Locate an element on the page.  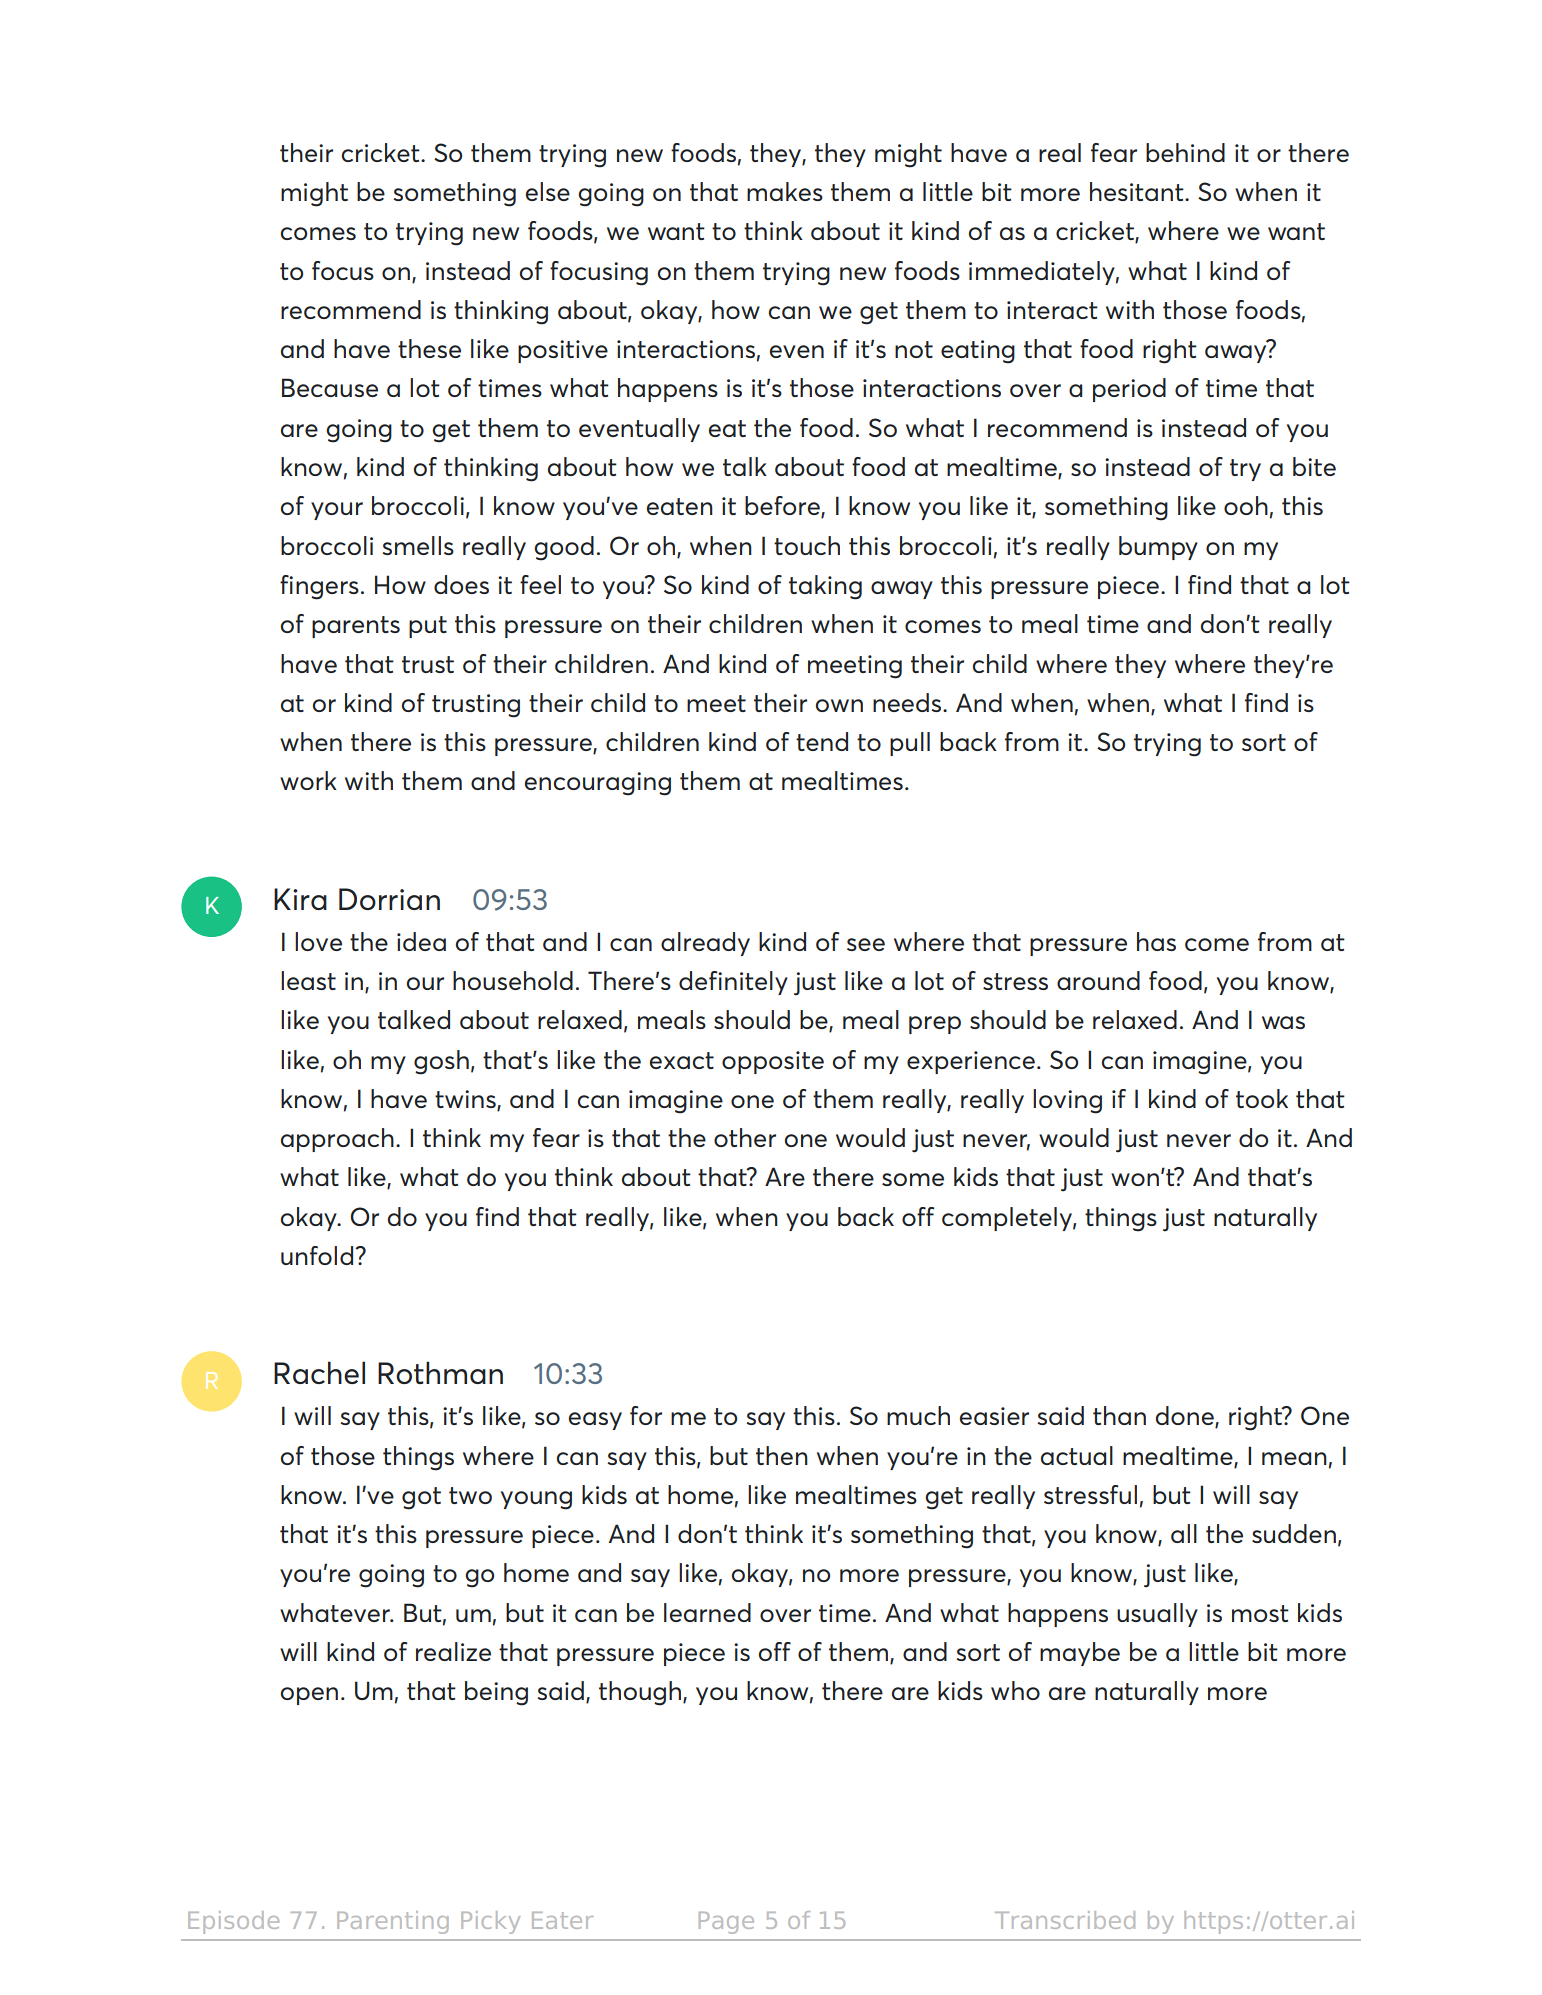
then is located at coordinates (782, 1455).
